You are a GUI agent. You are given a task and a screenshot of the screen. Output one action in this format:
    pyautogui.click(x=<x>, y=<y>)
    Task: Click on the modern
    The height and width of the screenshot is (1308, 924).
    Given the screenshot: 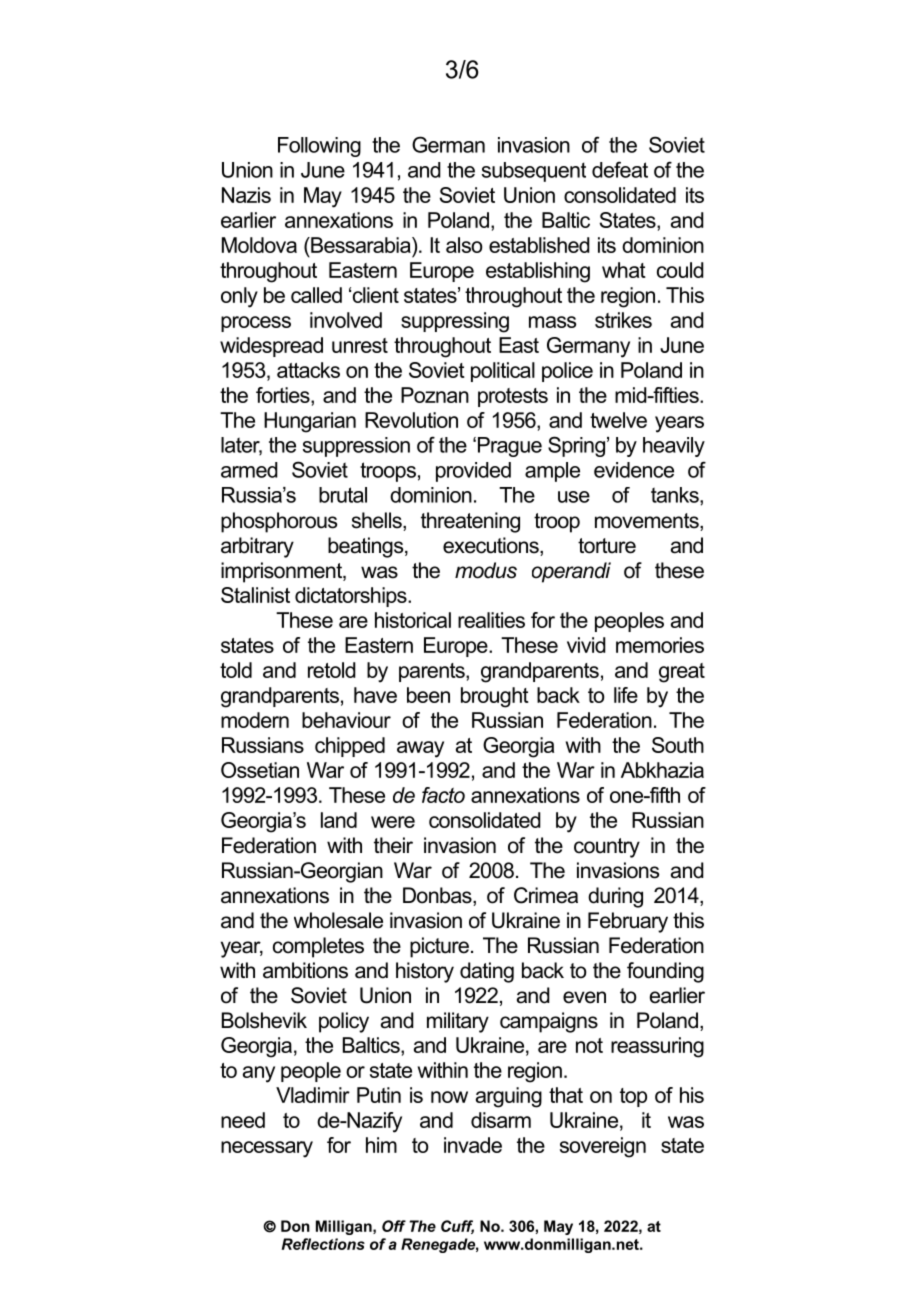 What is the action you would take?
    pyautogui.click(x=255, y=720)
